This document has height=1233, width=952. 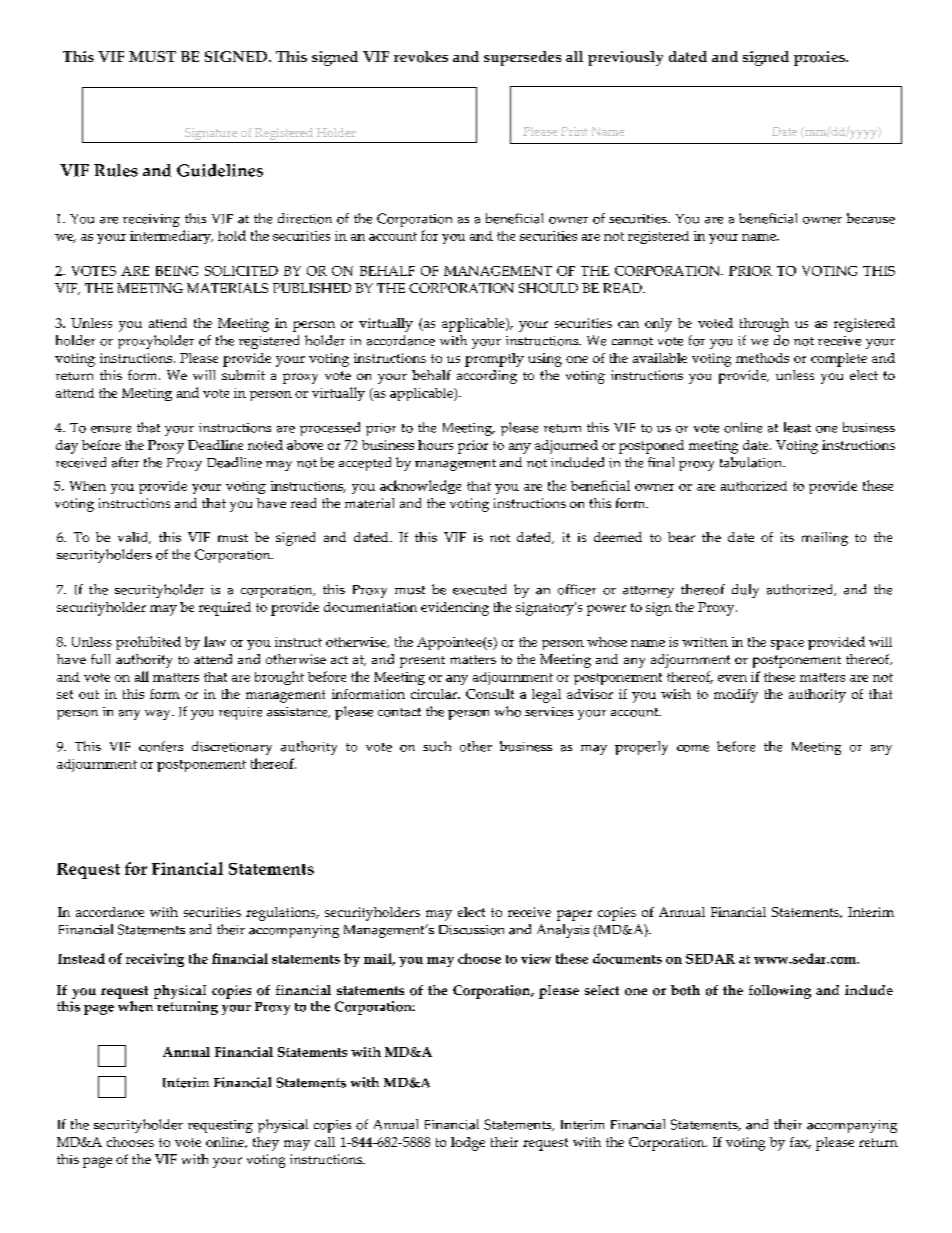 I want to click on following, so click(x=780, y=992).
